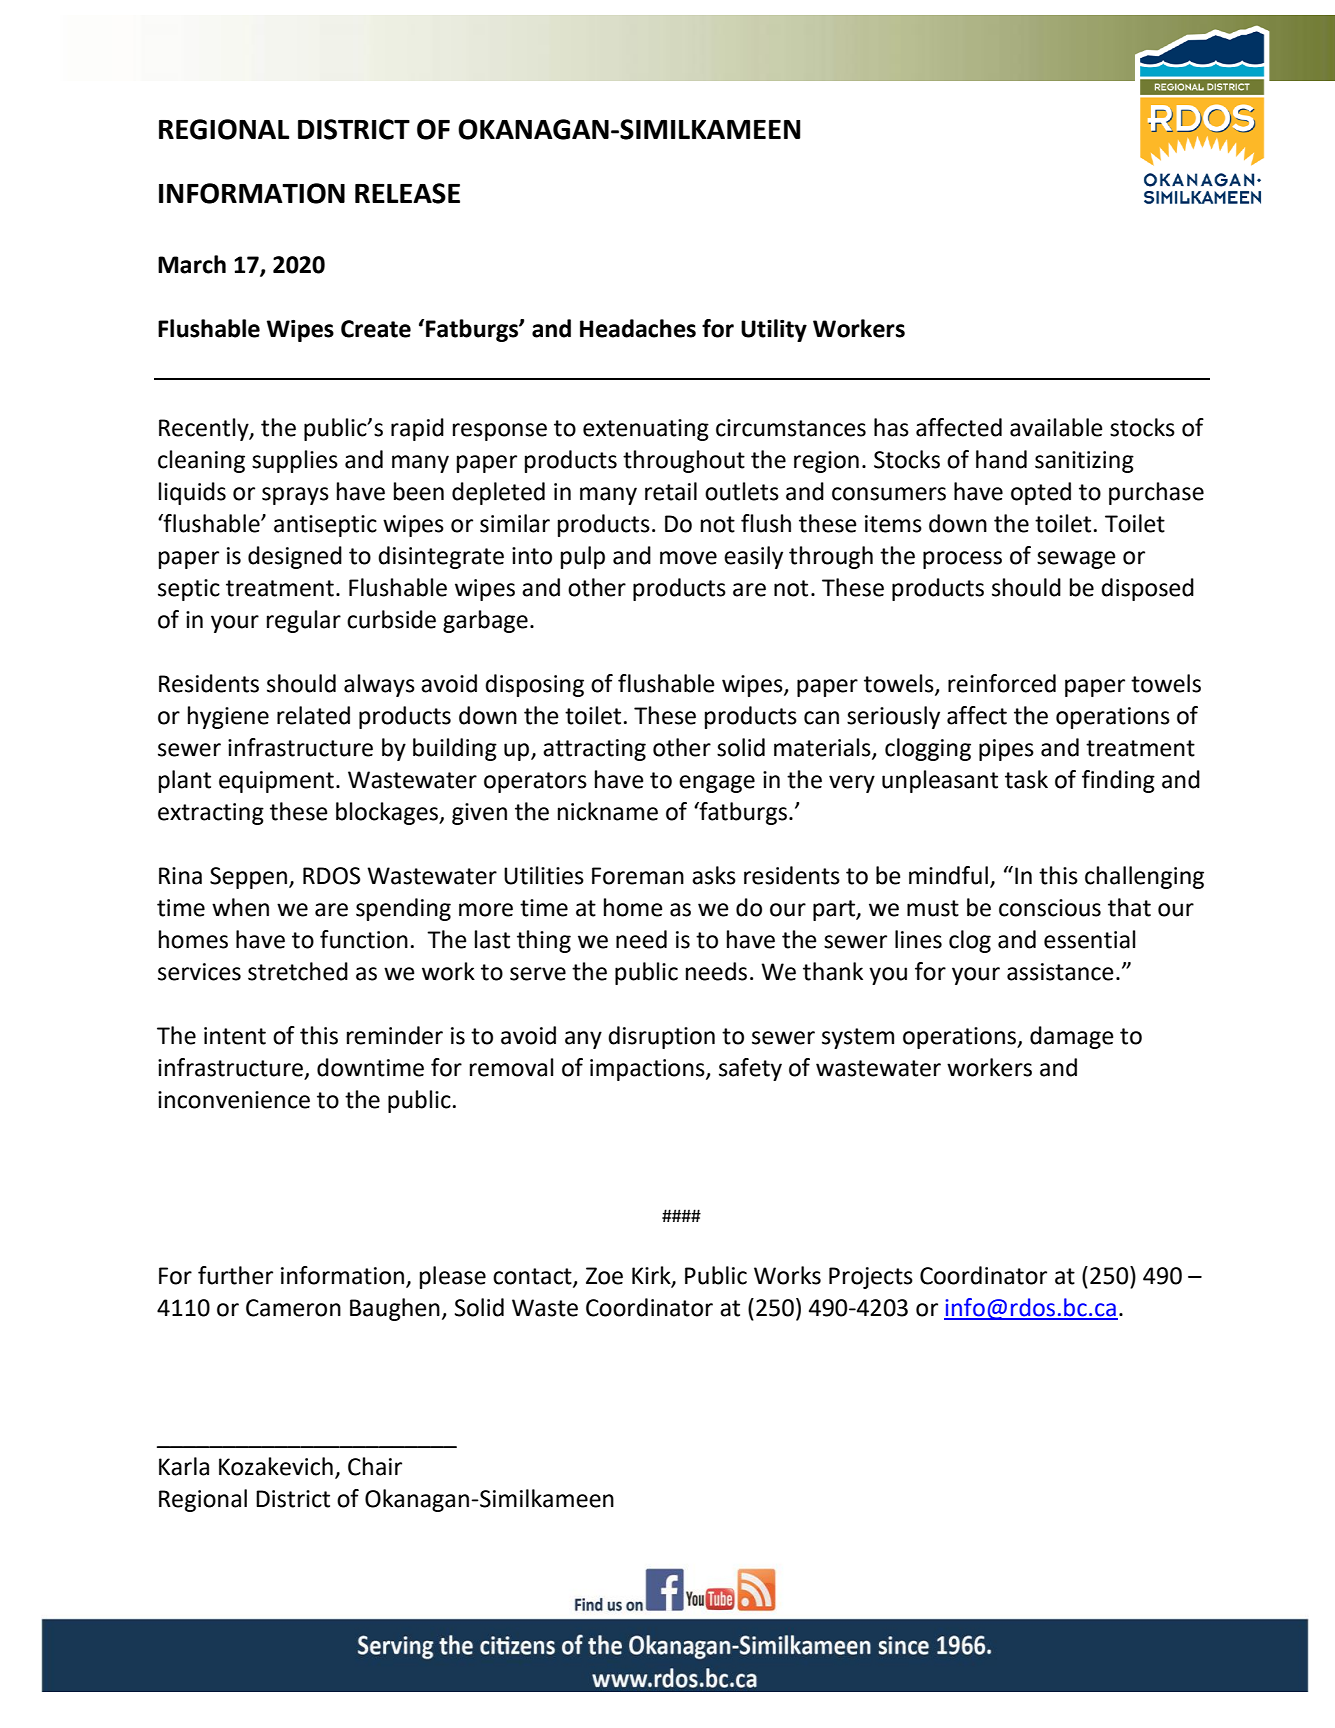 The height and width of the document is (1728, 1335). I want to click on Chair, so click(375, 1466).
